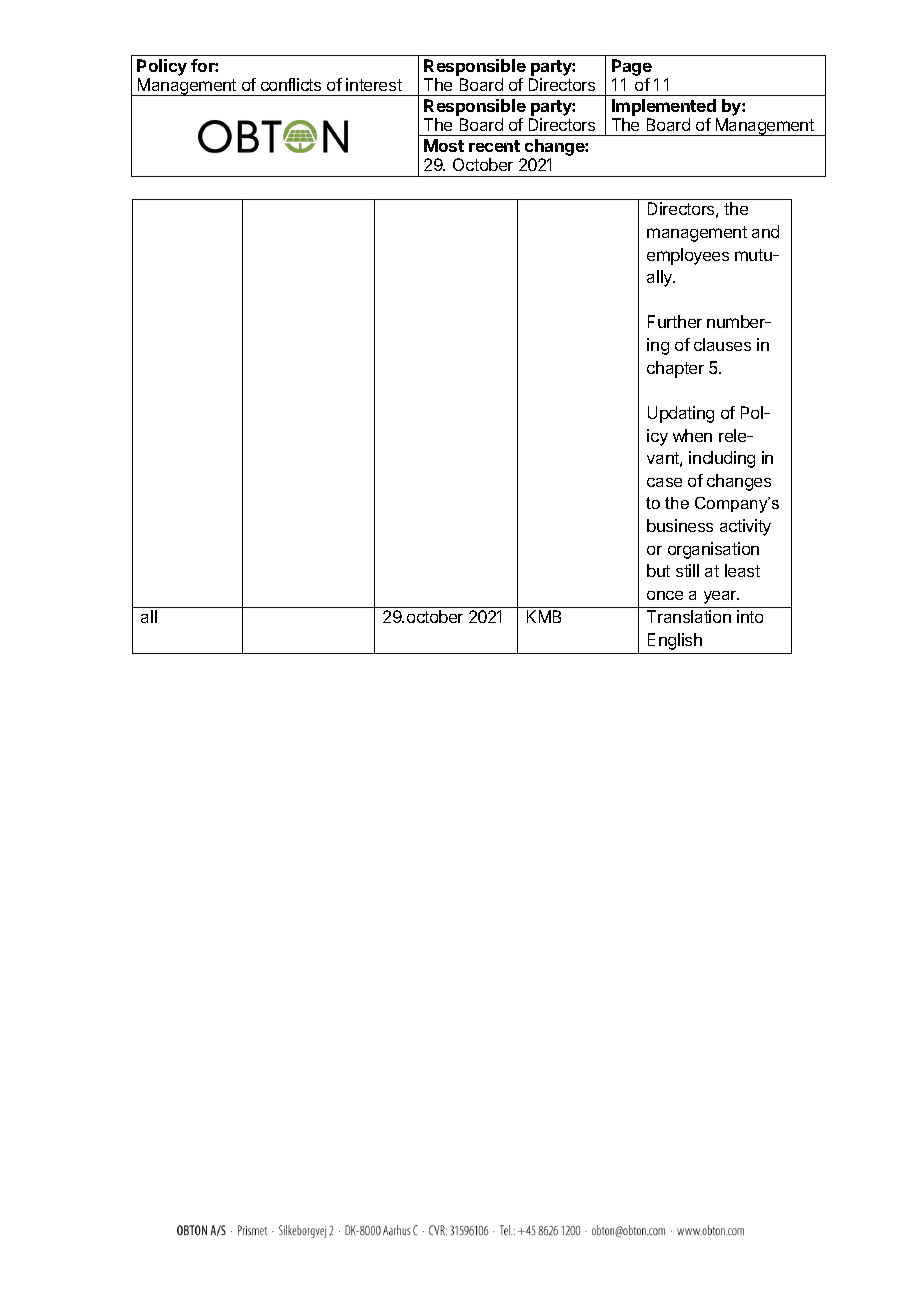 This screenshot has width=924, height=1309. What do you see at coordinates (664, 482) in the screenshot?
I see `case` at bounding box center [664, 482].
